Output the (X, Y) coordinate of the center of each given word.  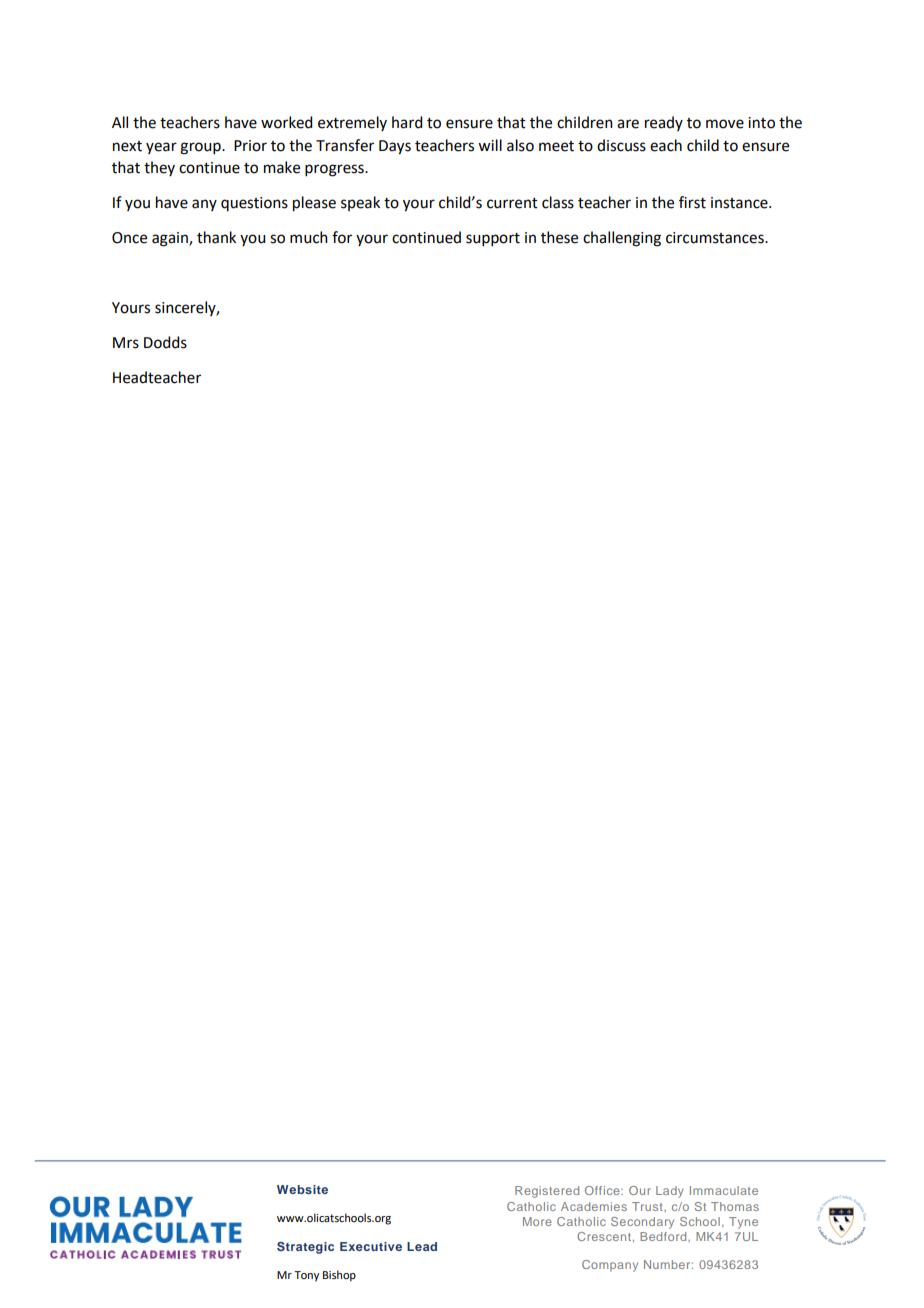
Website (302, 1189)
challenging (622, 239)
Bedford (664, 1236)
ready (664, 123)
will (490, 145)
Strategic (305, 1248)
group (201, 148)
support (493, 239)
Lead (422, 1246)
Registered (547, 1192)
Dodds (165, 342)
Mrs (126, 343)
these (559, 237)
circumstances (716, 238)
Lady (670, 1192)
